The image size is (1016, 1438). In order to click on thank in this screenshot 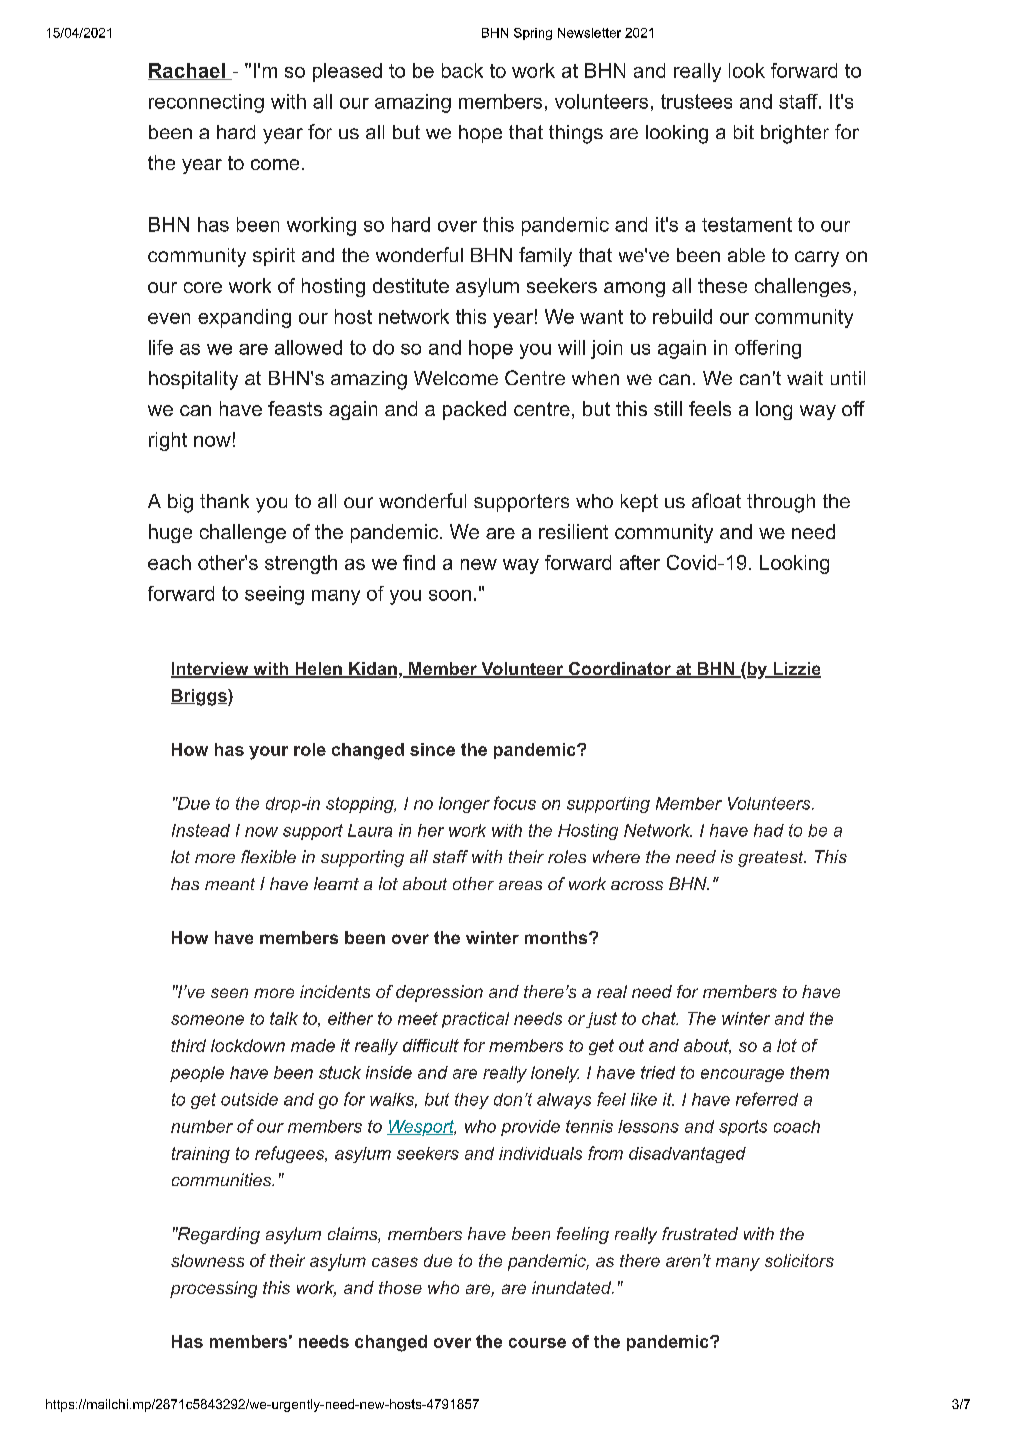, I will do `click(224, 501)`.
